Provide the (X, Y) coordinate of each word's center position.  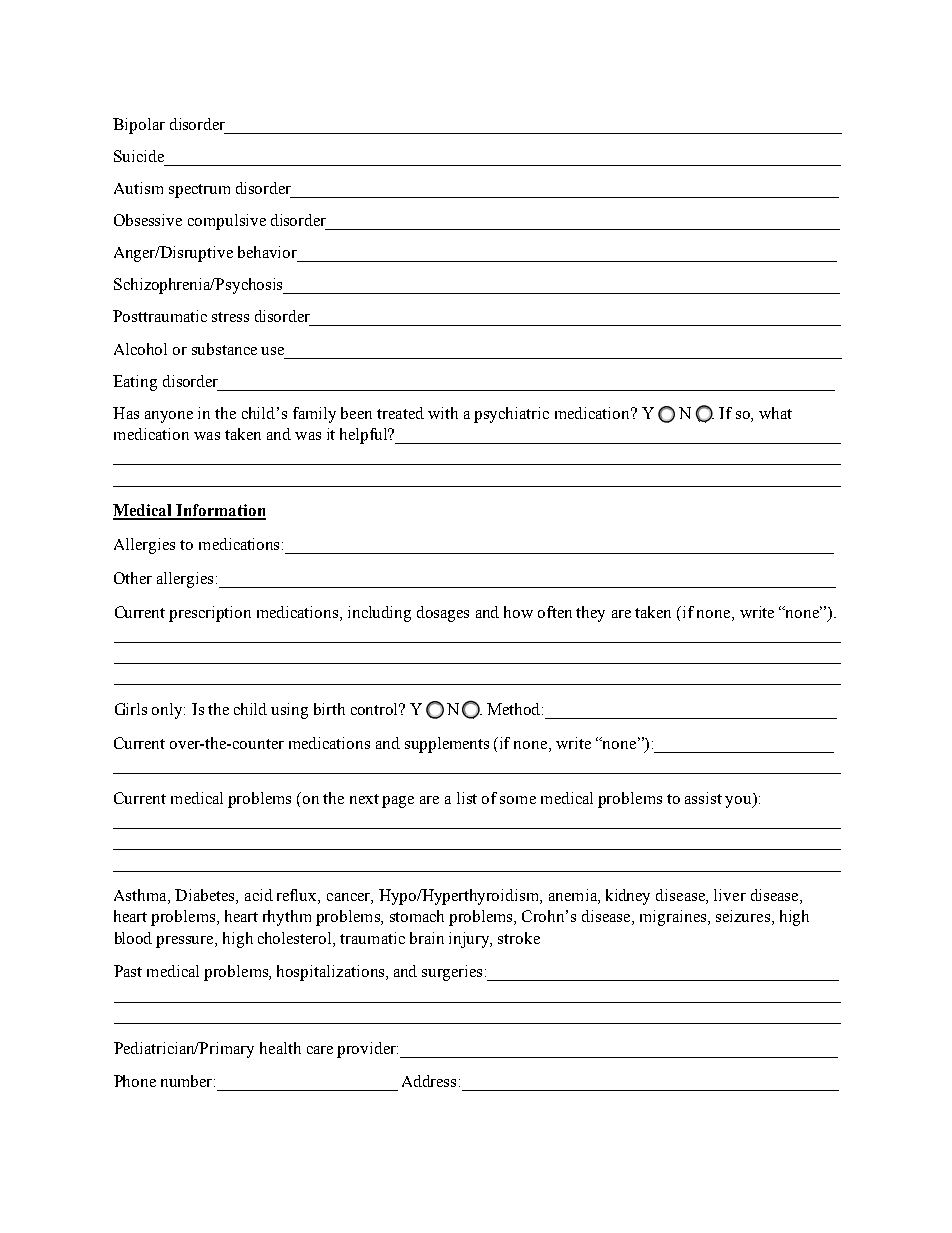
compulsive (227, 222)
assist (703, 798)
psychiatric (511, 415)
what (775, 413)
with (443, 413)
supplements (447, 745)
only (168, 711)
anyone (169, 417)
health (280, 1048)
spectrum (199, 191)
